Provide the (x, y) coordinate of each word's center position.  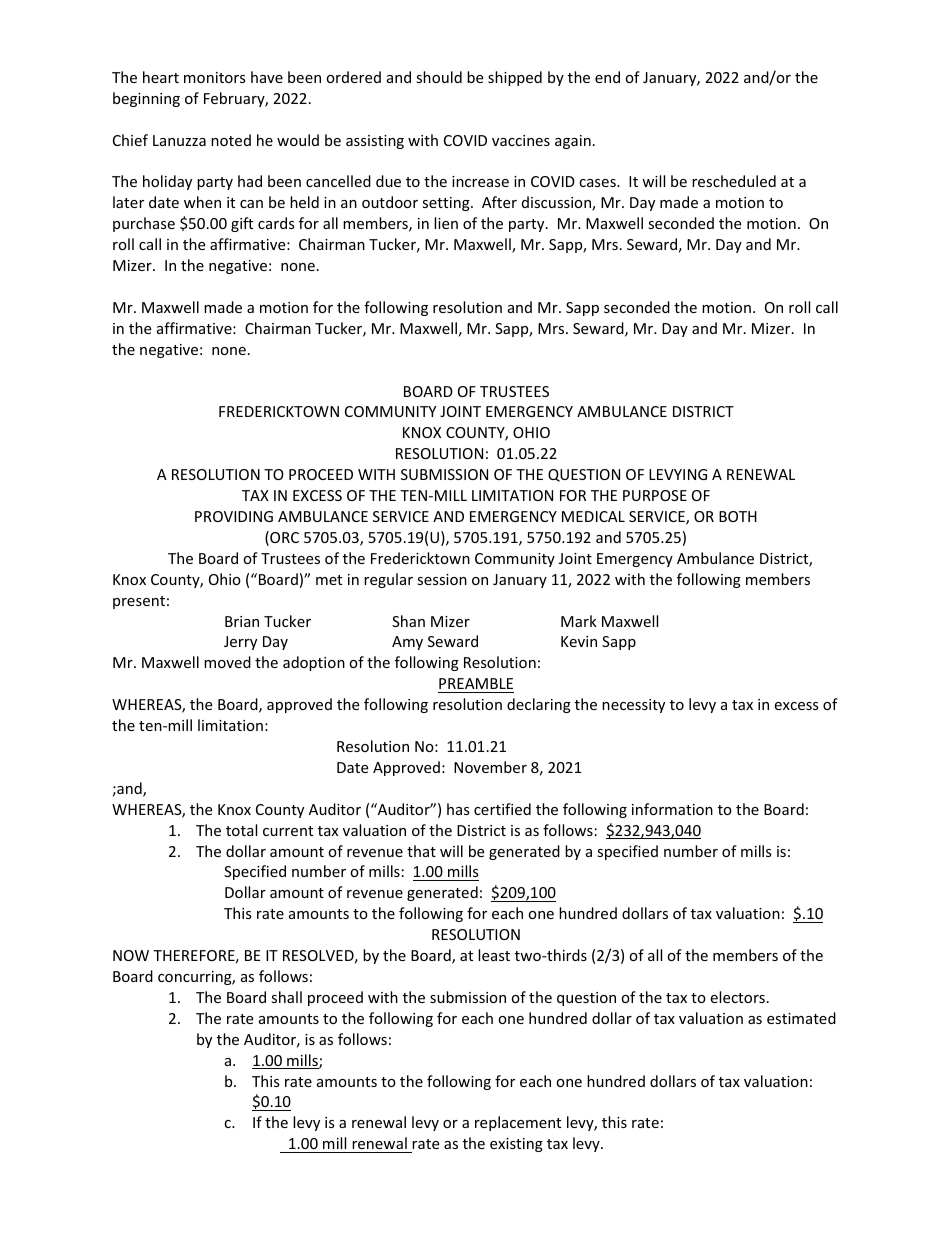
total (241, 830)
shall (286, 997)
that (421, 851)
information (672, 809)
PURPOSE (655, 495)
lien (446, 223)
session (442, 579)
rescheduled (734, 181)
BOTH (738, 516)
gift (242, 224)
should (439, 77)
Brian (242, 621)
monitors (215, 77)
